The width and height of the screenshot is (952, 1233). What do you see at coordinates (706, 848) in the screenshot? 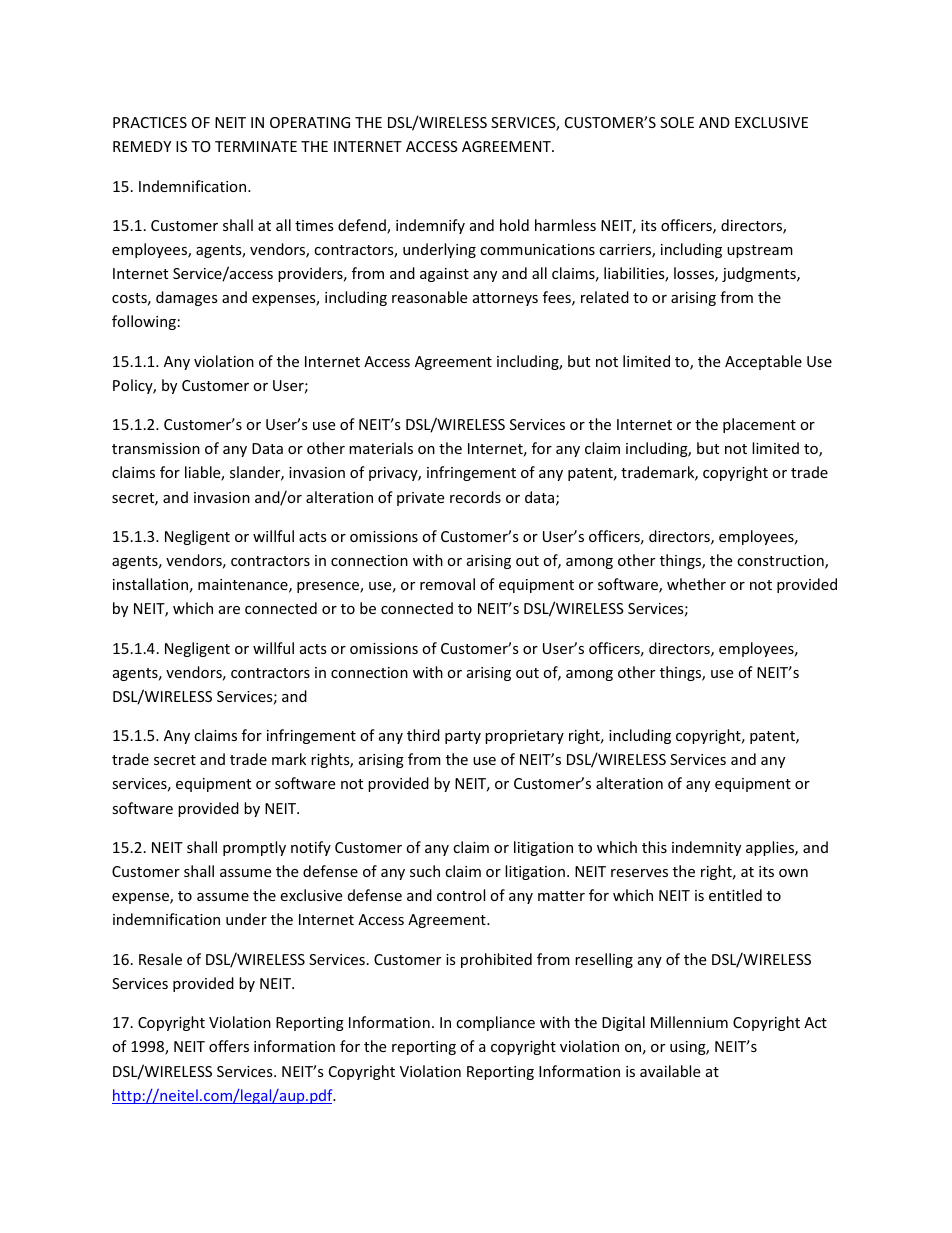
I see `indemnity` at bounding box center [706, 848].
